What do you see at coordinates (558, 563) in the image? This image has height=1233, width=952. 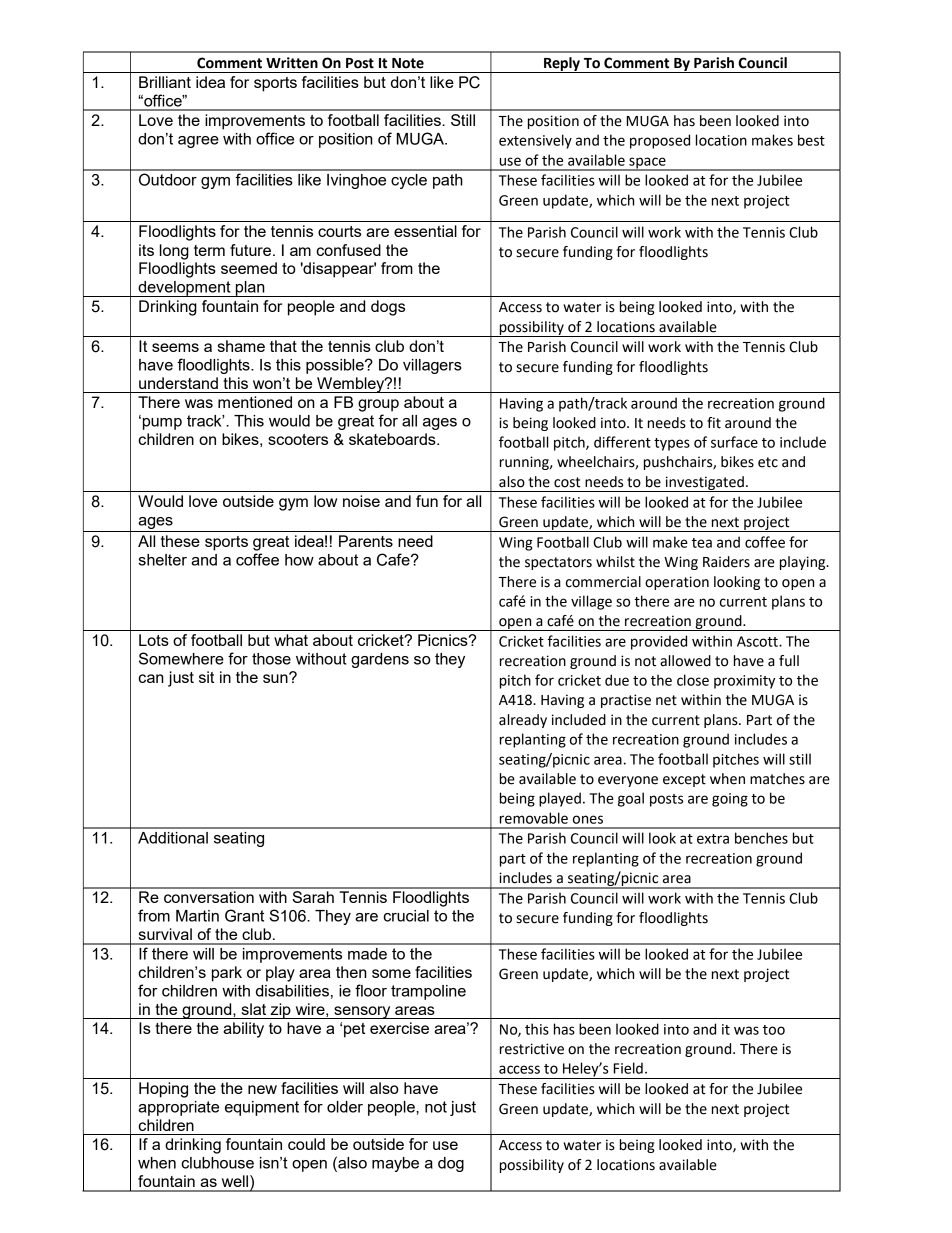 I see `spectators` at bounding box center [558, 563].
